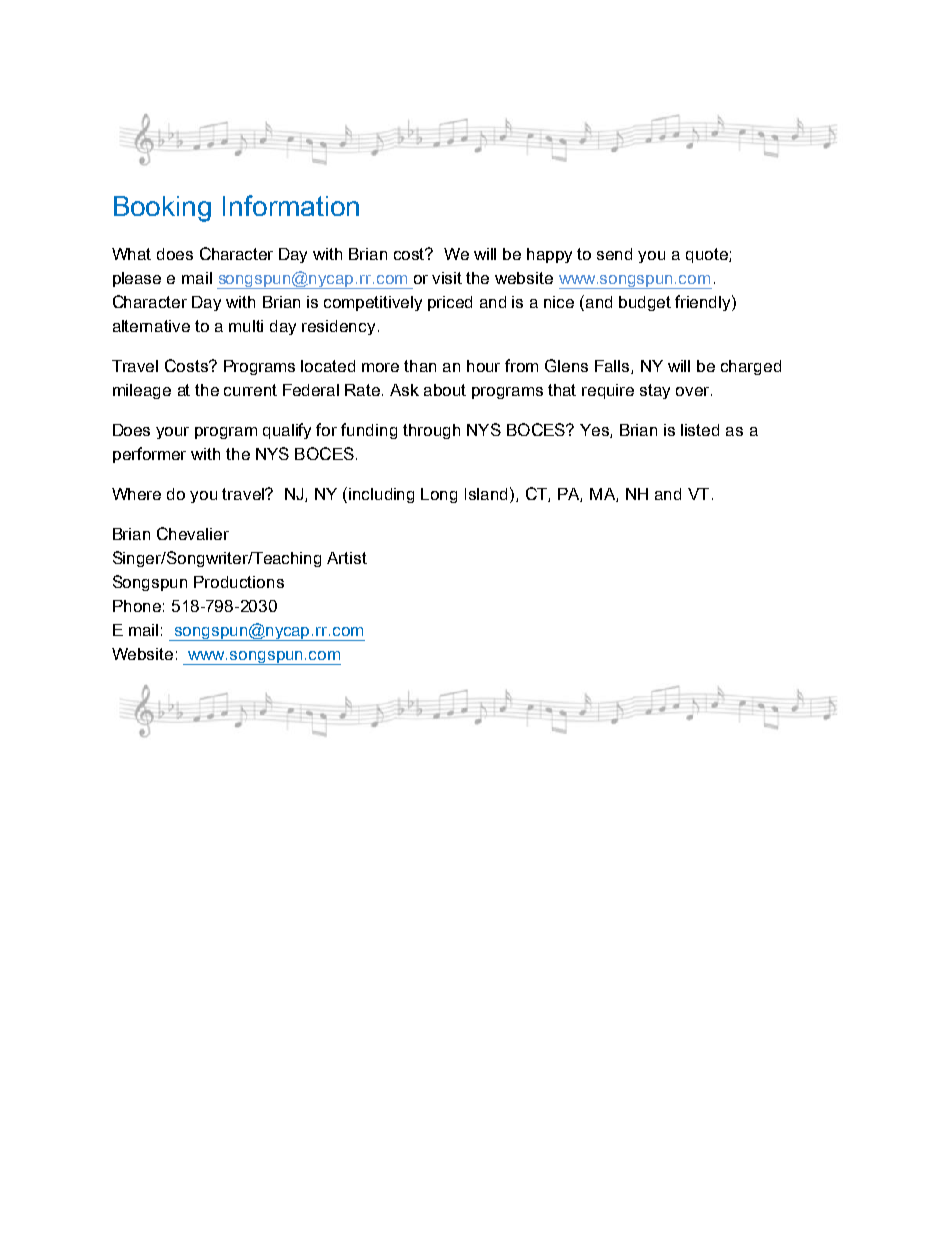  I want to click on Productions, so click(239, 582).
